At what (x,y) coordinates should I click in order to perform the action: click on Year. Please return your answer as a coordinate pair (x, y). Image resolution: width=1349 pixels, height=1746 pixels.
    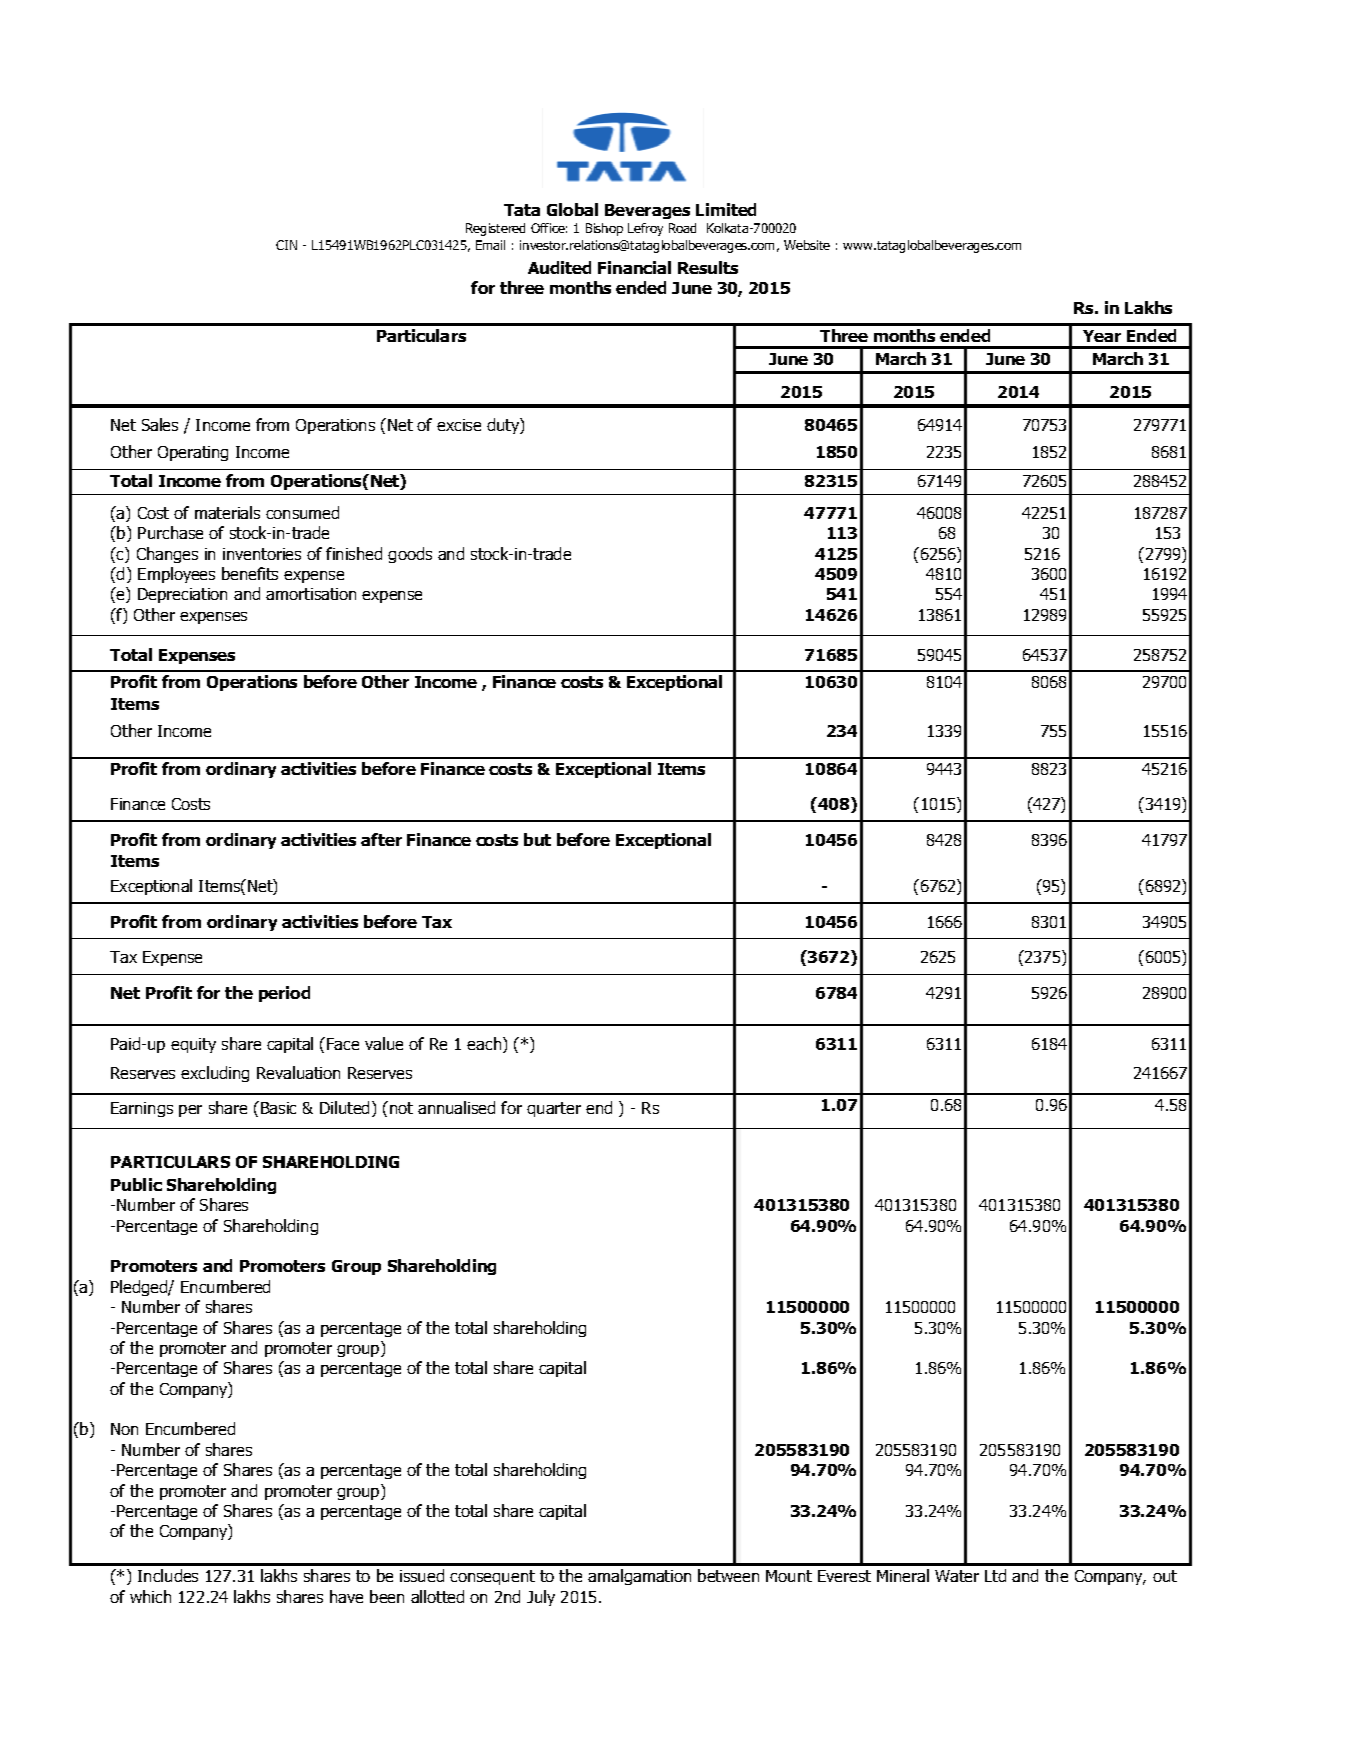
    Looking at the image, I should click on (1102, 336).
